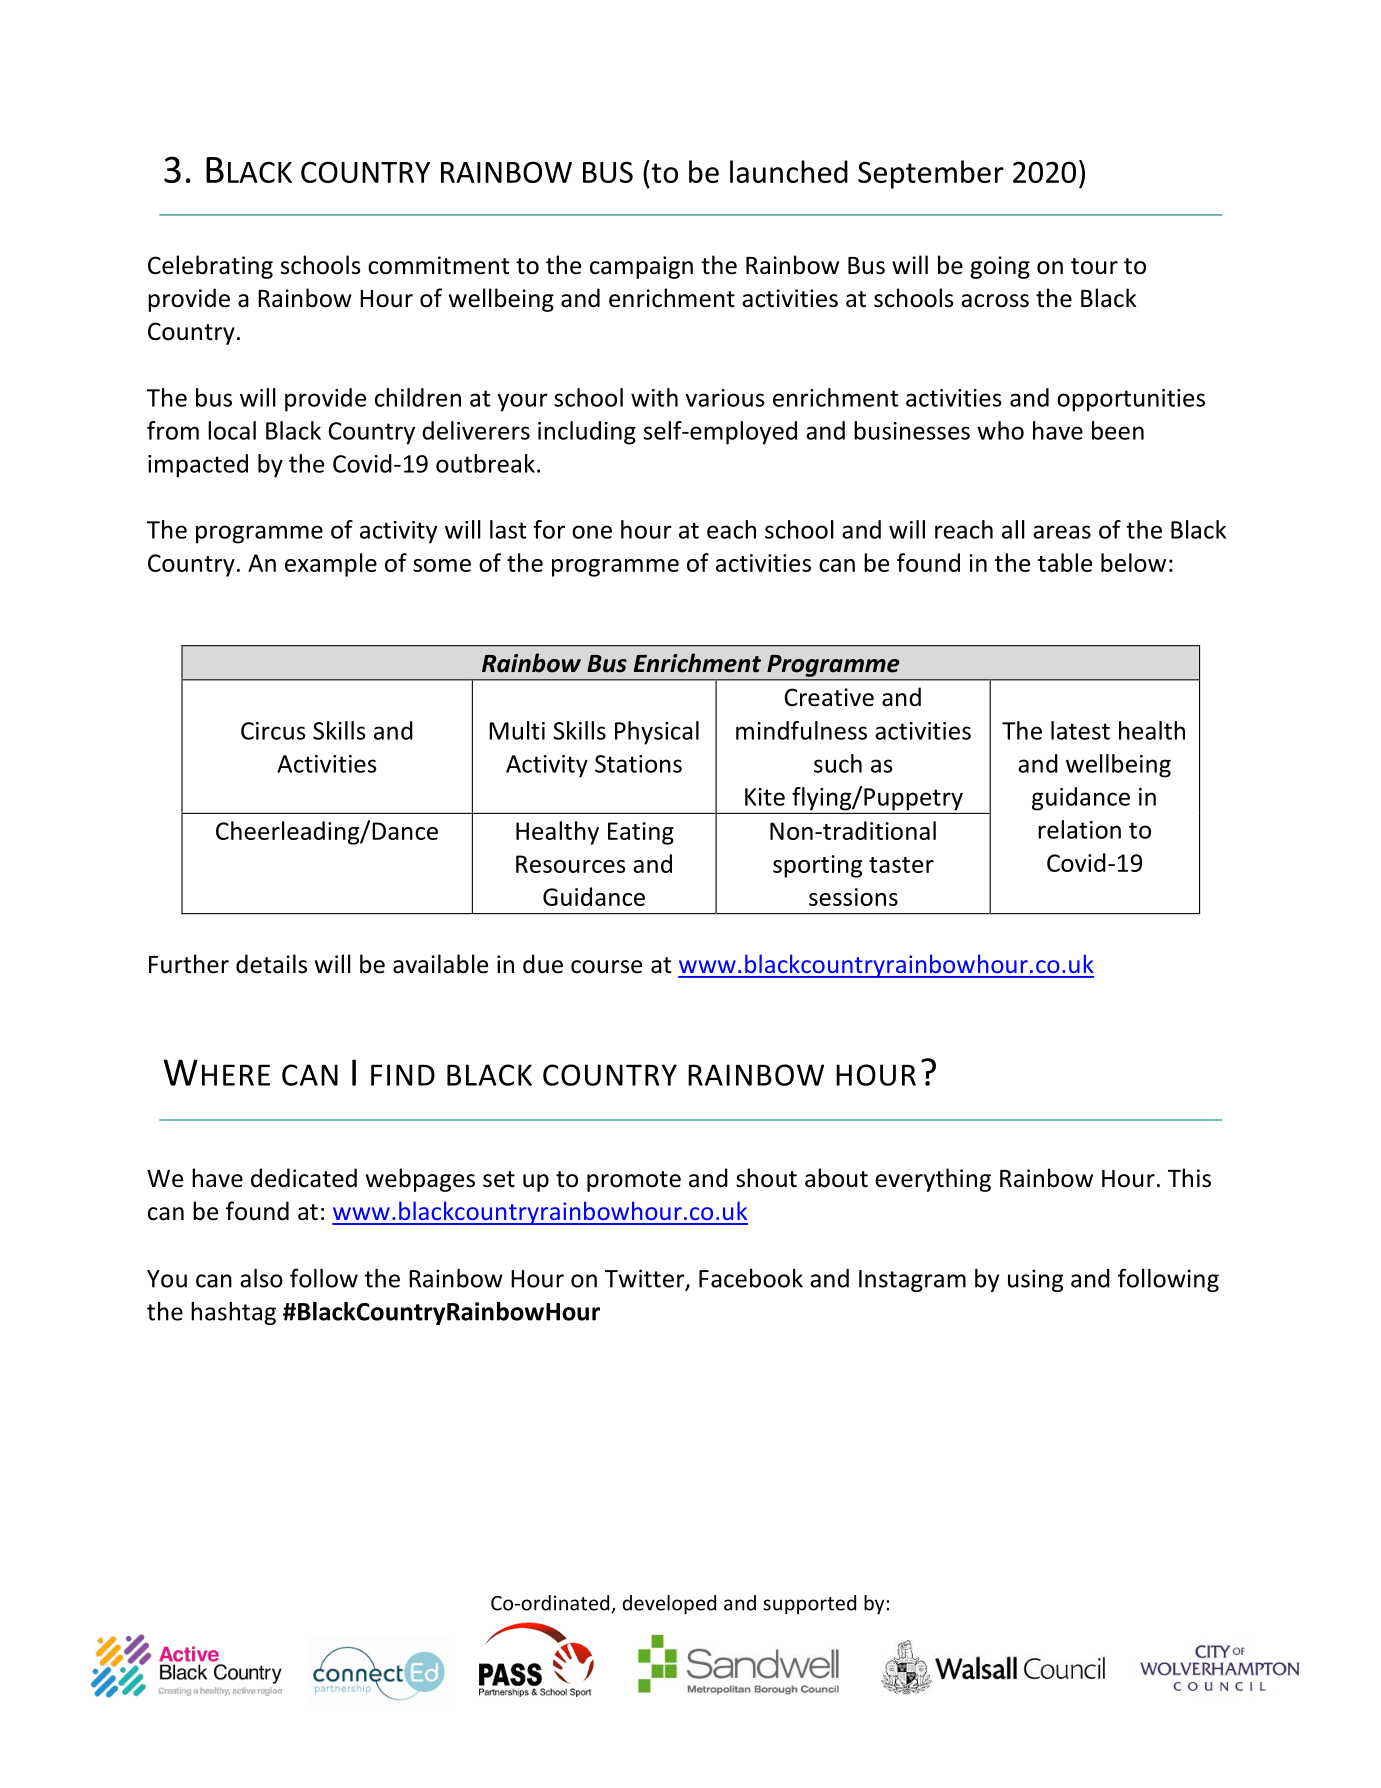 The height and width of the screenshot is (1788, 1381). Describe the element at coordinates (271, 964) in the screenshot. I see `details` at that location.
